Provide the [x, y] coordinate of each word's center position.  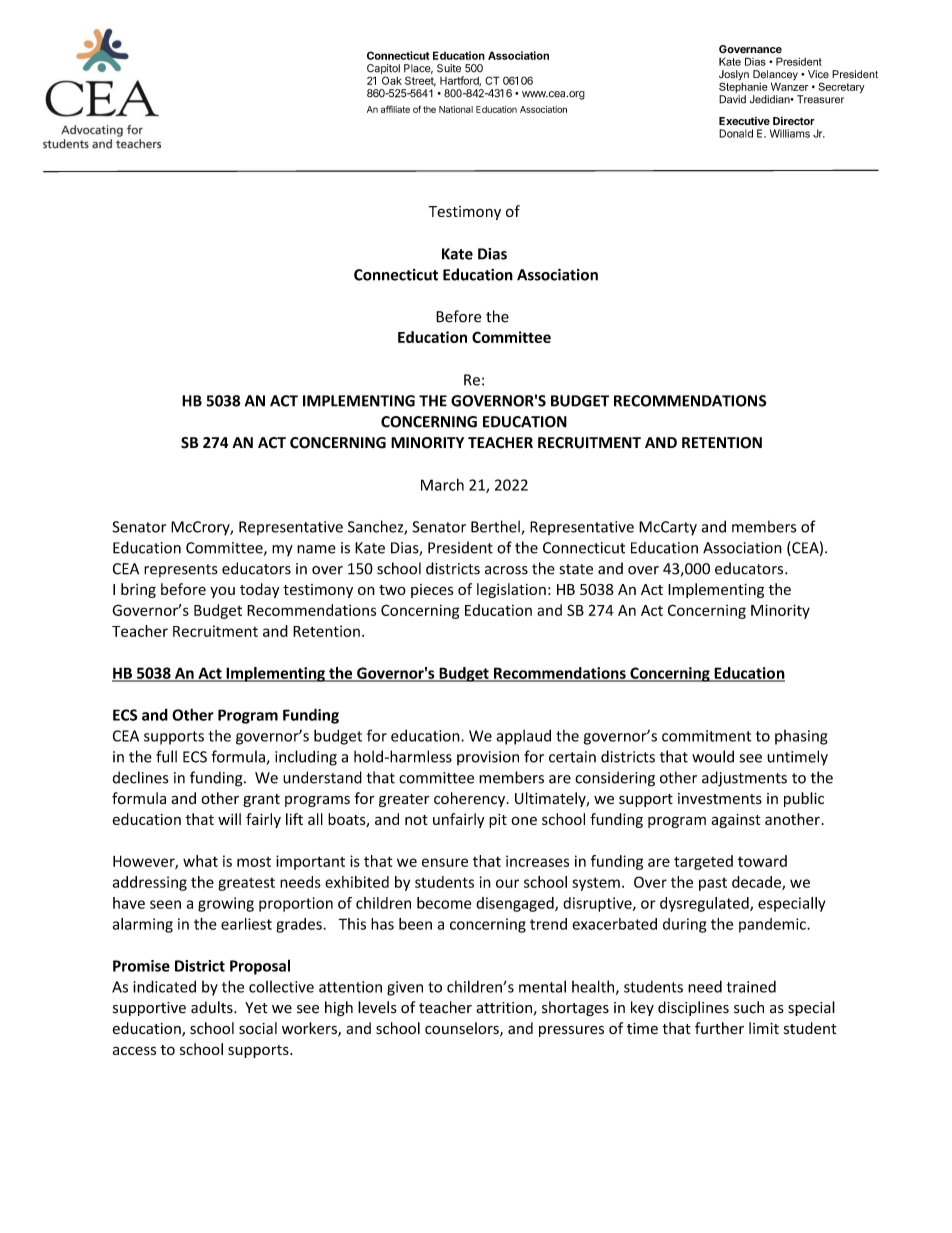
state [576, 569]
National [456, 109]
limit [764, 1028]
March [442, 485]
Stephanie [743, 86]
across [506, 570]
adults [213, 1007]
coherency [471, 799]
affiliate [395, 109]
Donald [736, 133]
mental [542, 986]
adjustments [744, 779]
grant [261, 800]
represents [181, 570]
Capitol [383, 70]
